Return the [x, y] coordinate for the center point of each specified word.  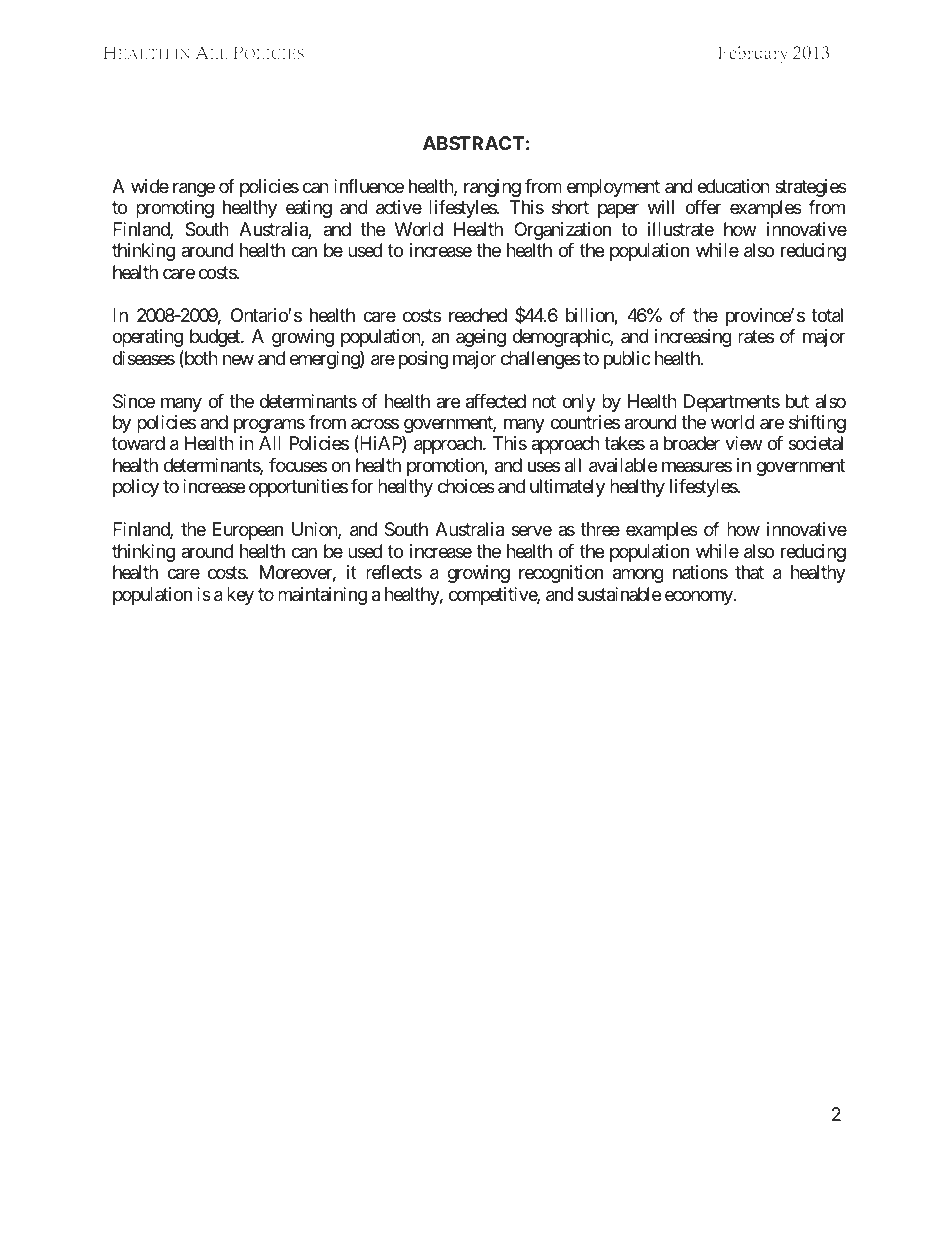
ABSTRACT [473, 143]
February [752, 54]
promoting [175, 209]
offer [703, 207]
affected [496, 401]
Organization [562, 231]
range [194, 189]
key [240, 596]
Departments [732, 403]
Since [134, 401]
